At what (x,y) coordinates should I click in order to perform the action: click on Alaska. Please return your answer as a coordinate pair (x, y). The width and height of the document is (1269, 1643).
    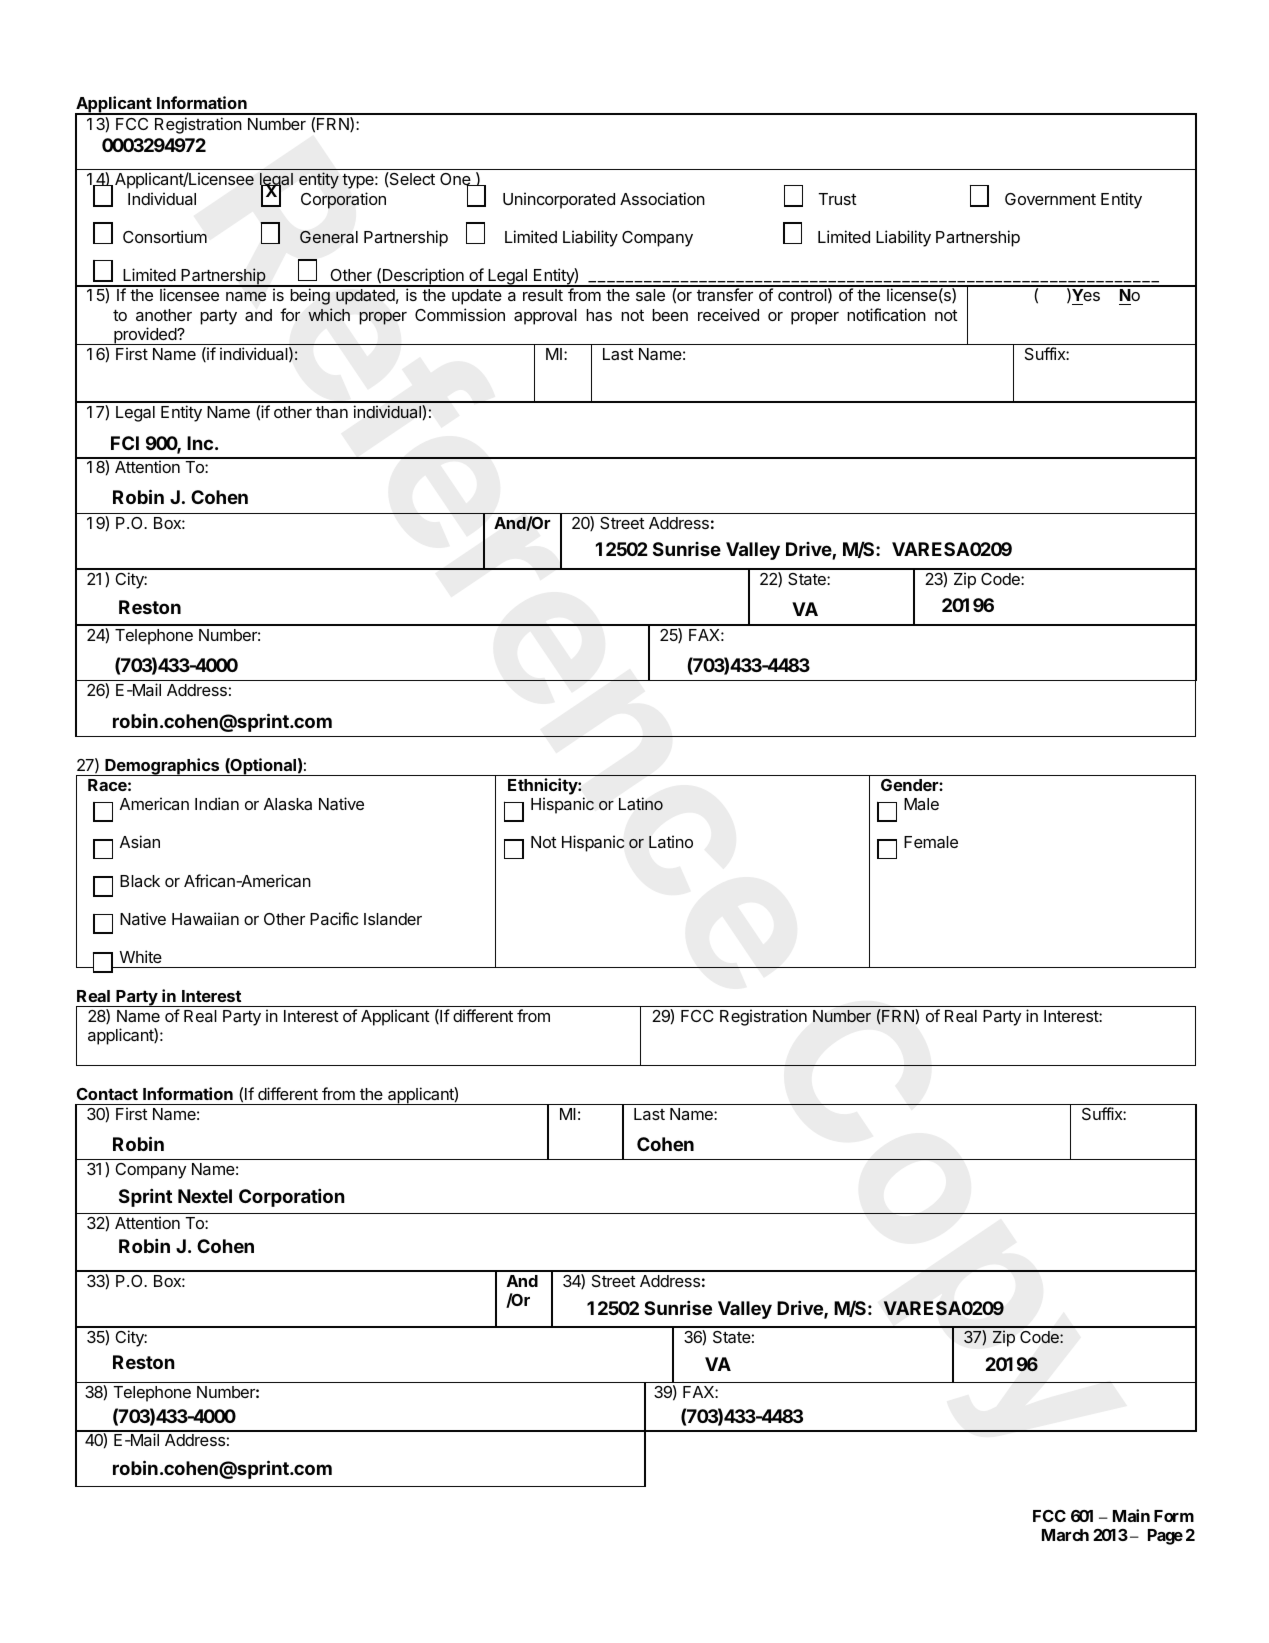
    Looking at the image, I should click on (288, 804).
